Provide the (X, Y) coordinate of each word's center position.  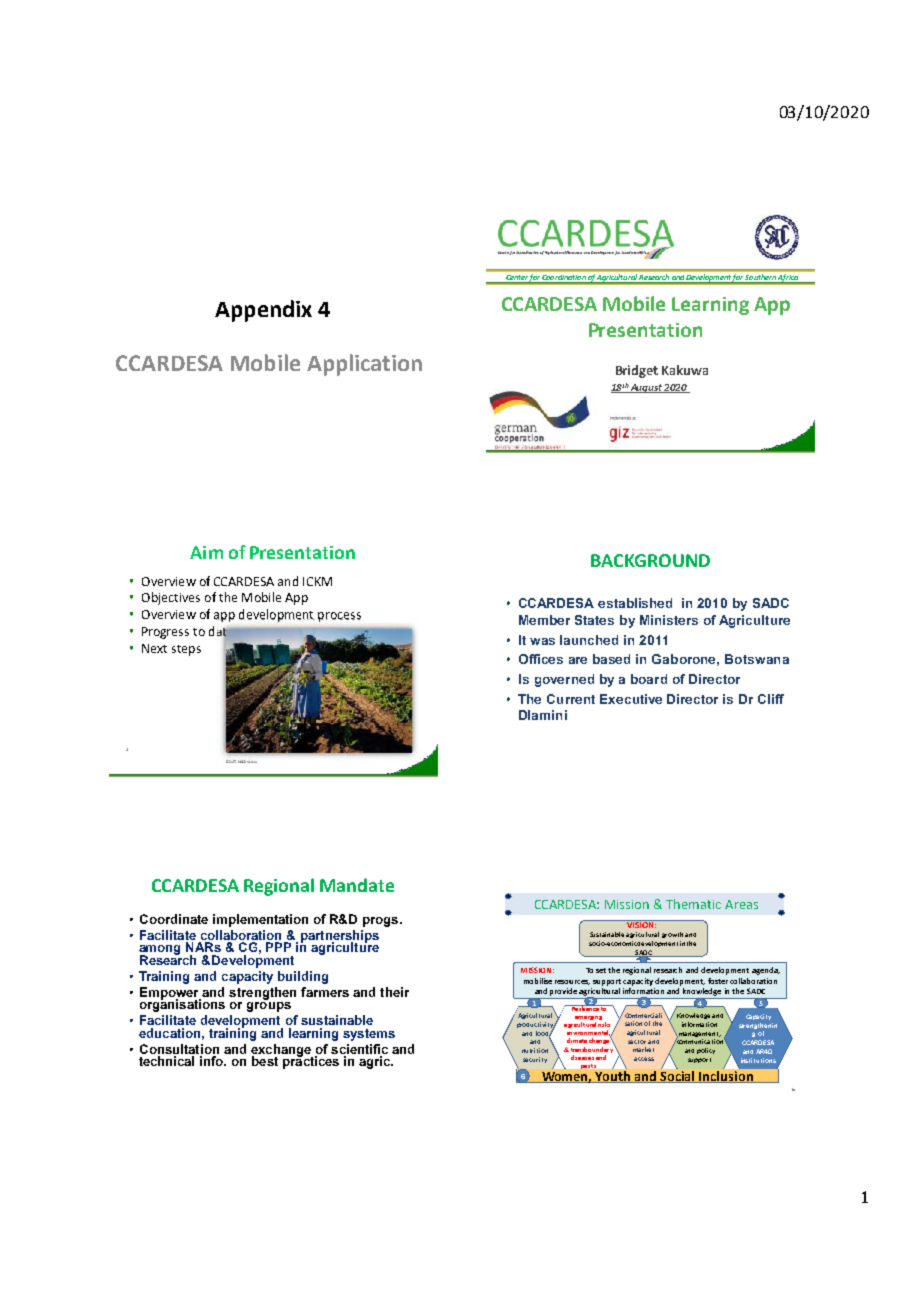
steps (186, 650)
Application (364, 365)
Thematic (693, 904)
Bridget (637, 371)
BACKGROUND (650, 560)
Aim (206, 552)
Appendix (263, 311)
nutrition (535, 1050)
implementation (260, 920)
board (649, 679)
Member (544, 620)
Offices (541, 659)
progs (382, 922)
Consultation (179, 1049)
